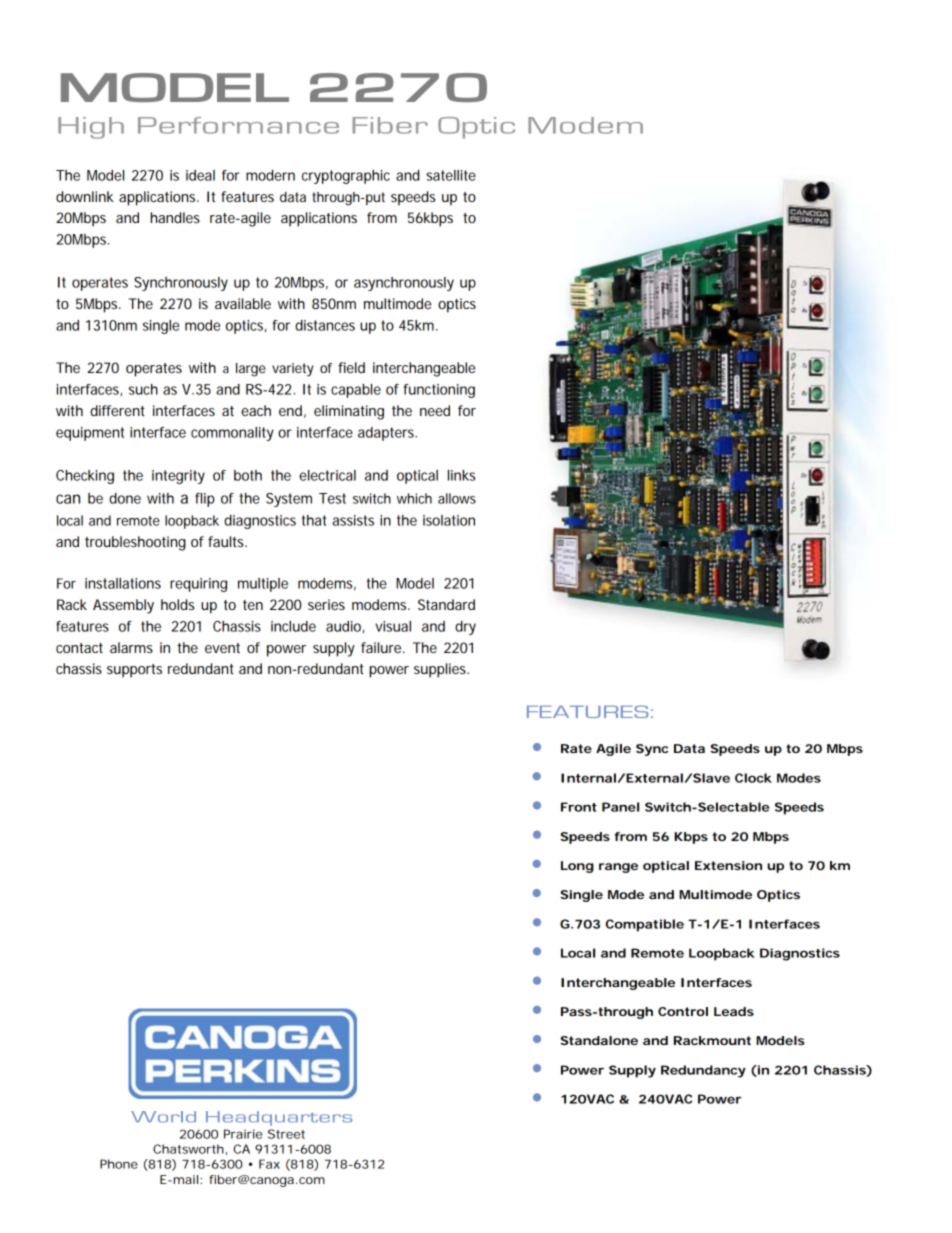 The height and width of the screenshot is (1233, 952). Describe the element at coordinates (163, 1117) in the screenshot. I see `World` at that location.
